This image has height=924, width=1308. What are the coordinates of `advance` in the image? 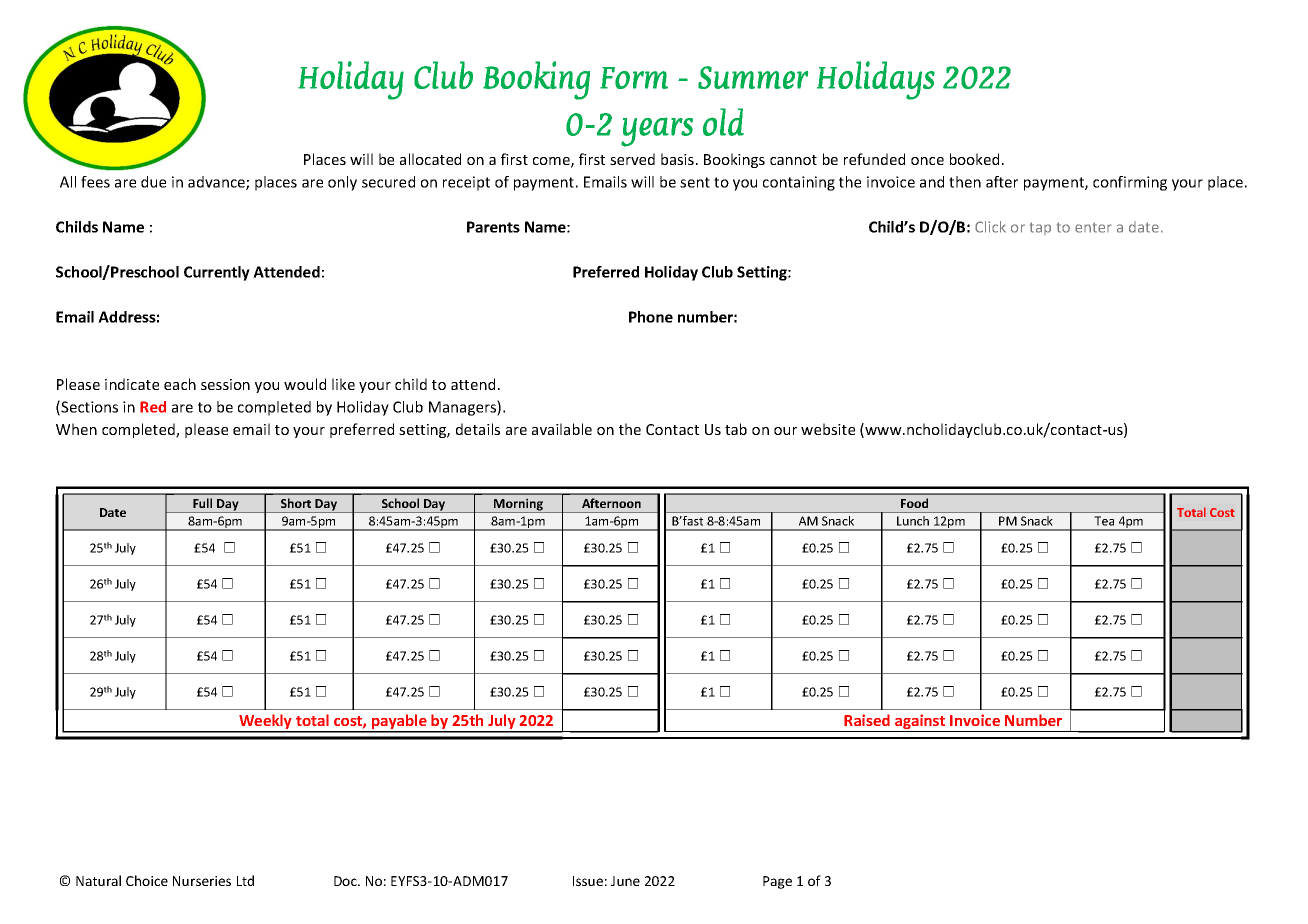 It's located at (217, 183).
